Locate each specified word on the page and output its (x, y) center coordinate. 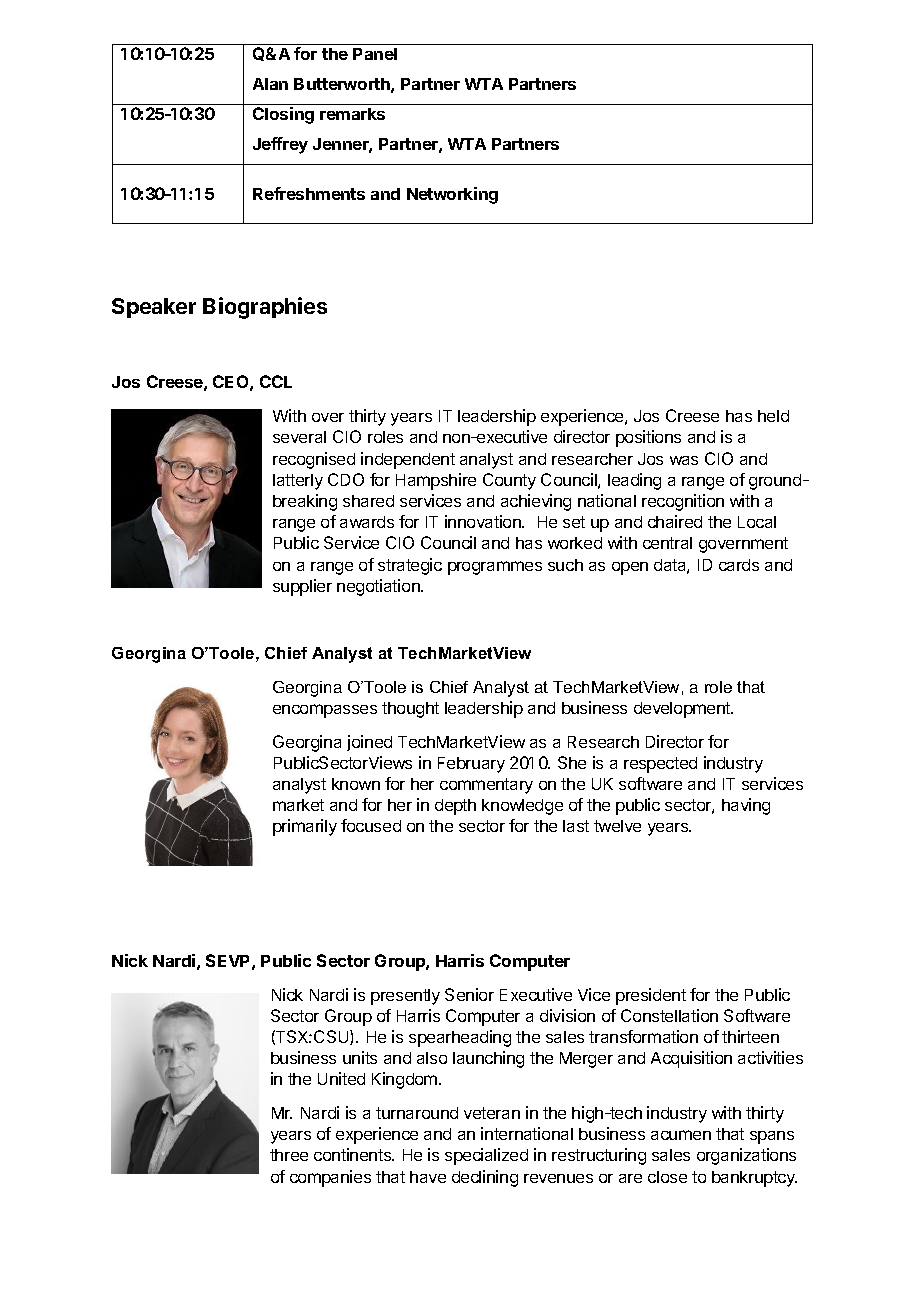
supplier (302, 587)
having (746, 806)
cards (739, 565)
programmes (495, 568)
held (773, 416)
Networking (452, 195)
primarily (305, 827)
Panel (375, 54)
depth (455, 807)
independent (408, 460)
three (289, 1155)
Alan (270, 84)
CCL (276, 381)
